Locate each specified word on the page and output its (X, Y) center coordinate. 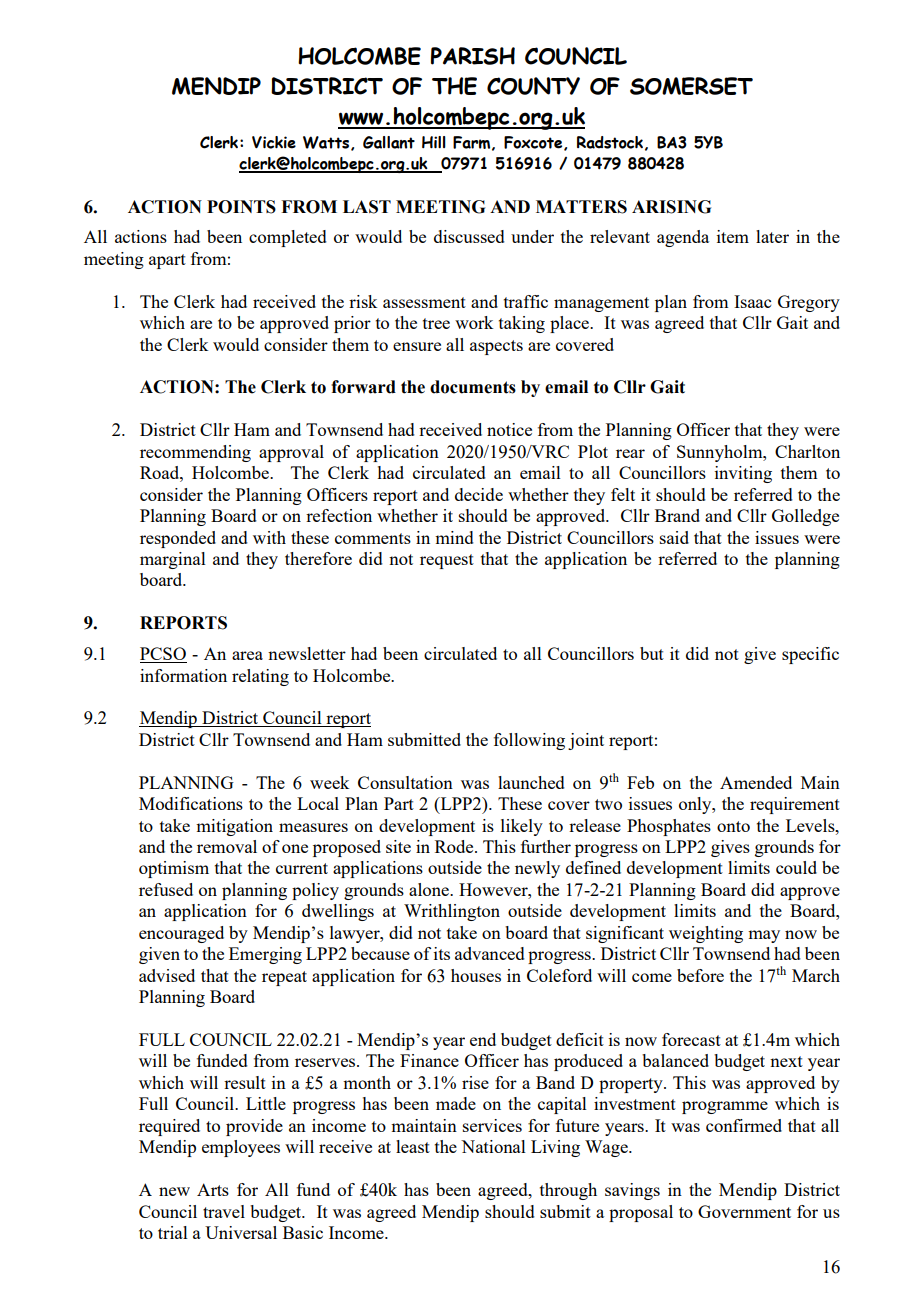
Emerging (265, 955)
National (493, 1146)
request (447, 561)
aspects (496, 347)
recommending (195, 453)
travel (224, 1211)
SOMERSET (691, 86)
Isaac (752, 301)
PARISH (473, 56)
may (764, 936)
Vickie (274, 142)
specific (810, 655)
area (247, 655)
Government (744, 1211)
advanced (490, 953)
